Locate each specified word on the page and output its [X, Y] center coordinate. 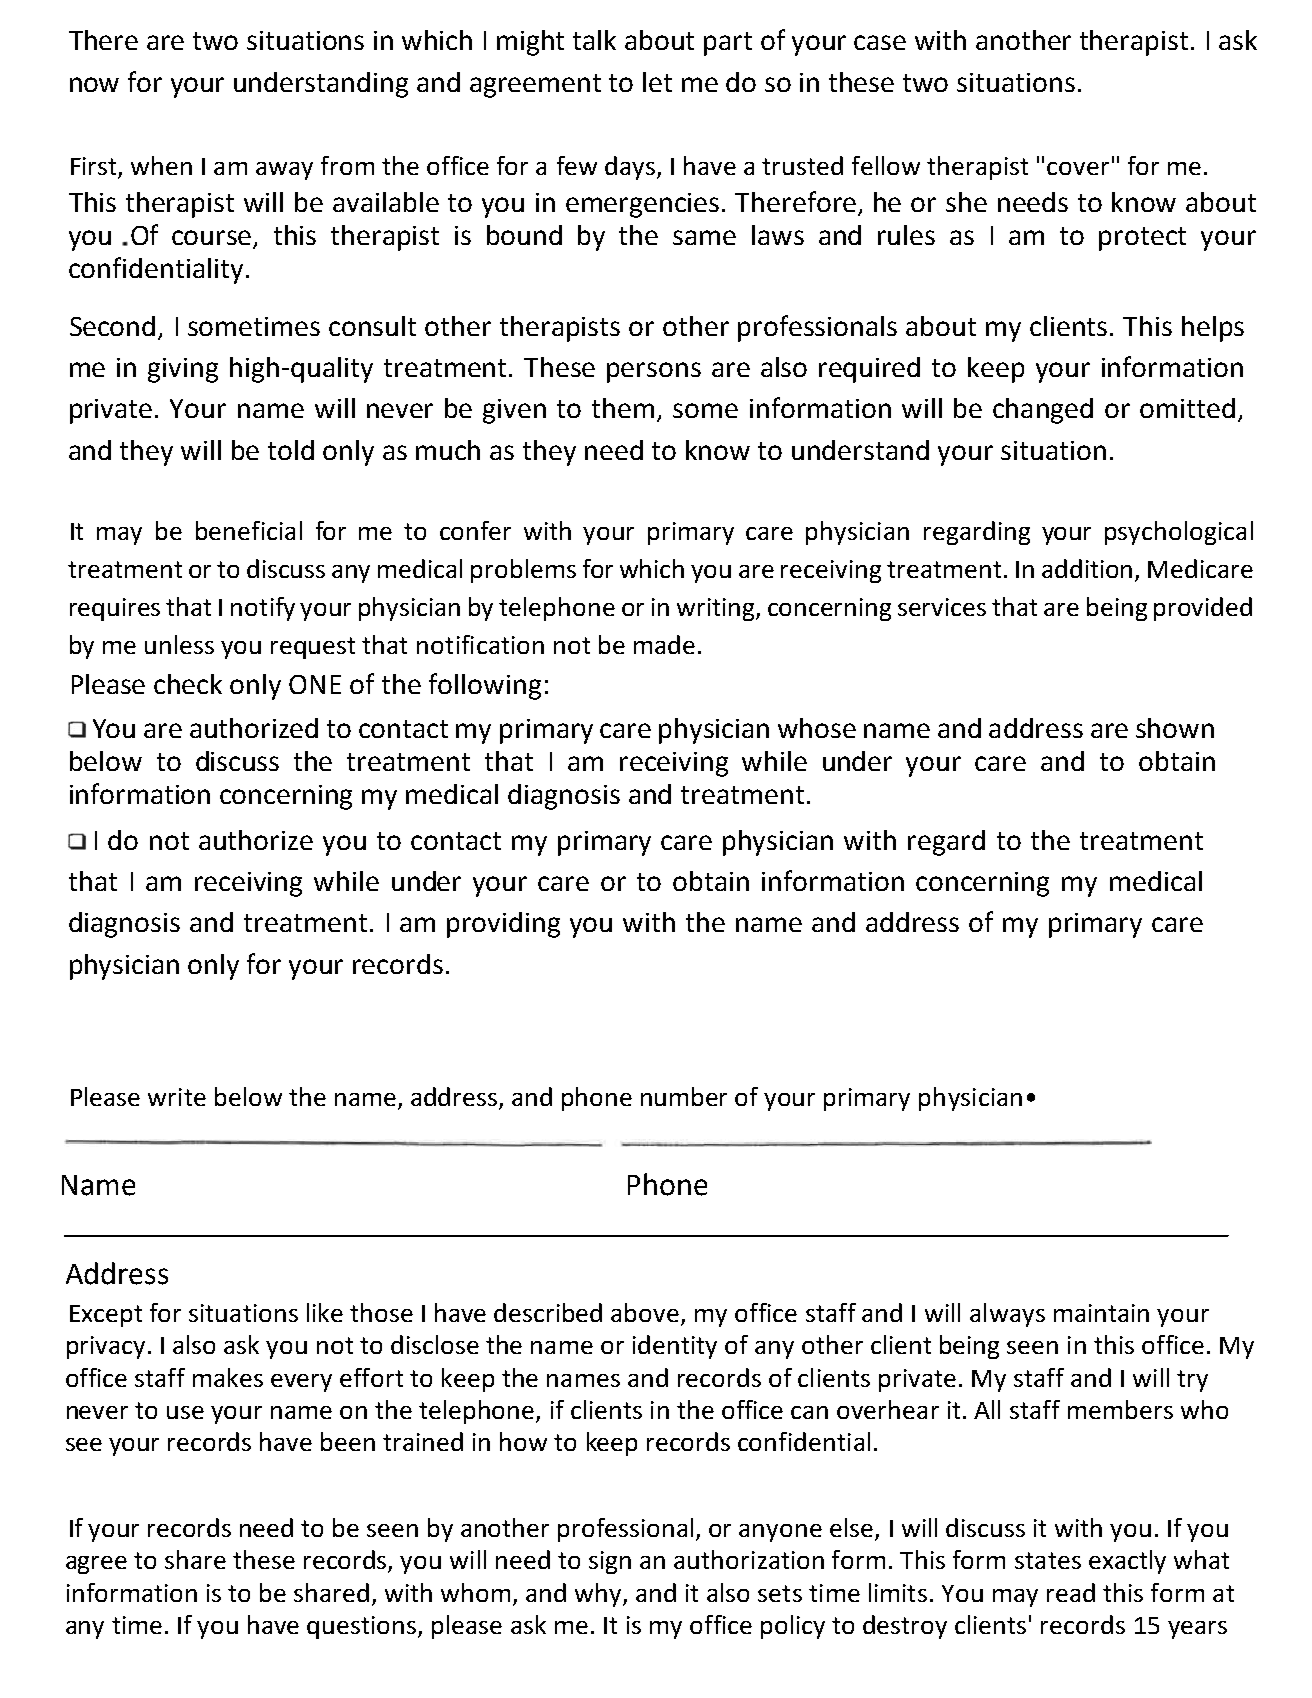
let [657, 82]
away [284, 171]
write [177, 1097]
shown [1175, 728]
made [664, 644]
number [684, 1096]
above [645, 1312]
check [188, 684]
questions [363, 1627]
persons [654, 372]
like [325, 1312]
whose [817, 728]
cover [1078, 168]
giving [183, 370]
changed [1043, 411]
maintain [1101, 1313]
